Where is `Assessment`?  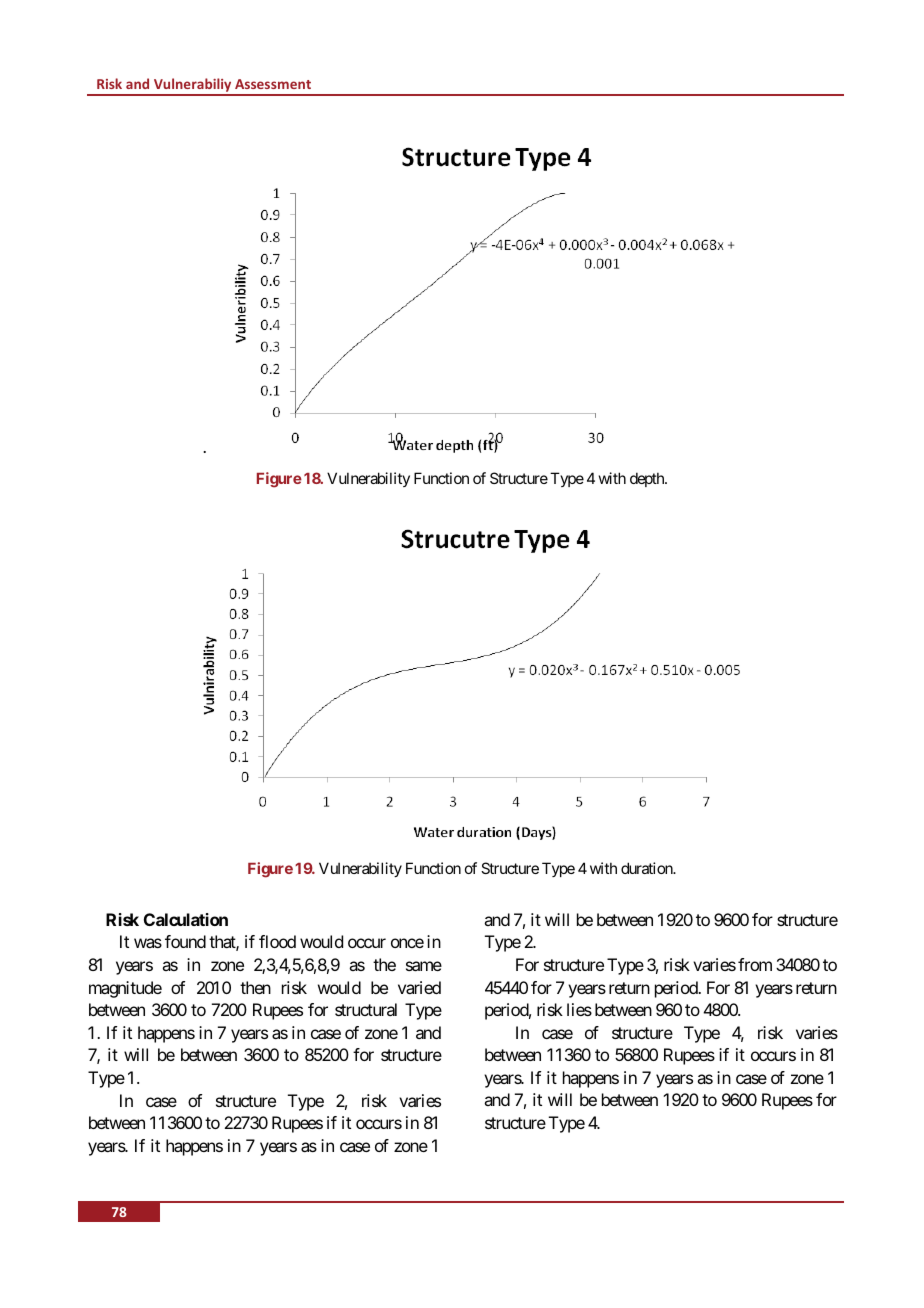
Assessment is located at coordinates (273, 84).
